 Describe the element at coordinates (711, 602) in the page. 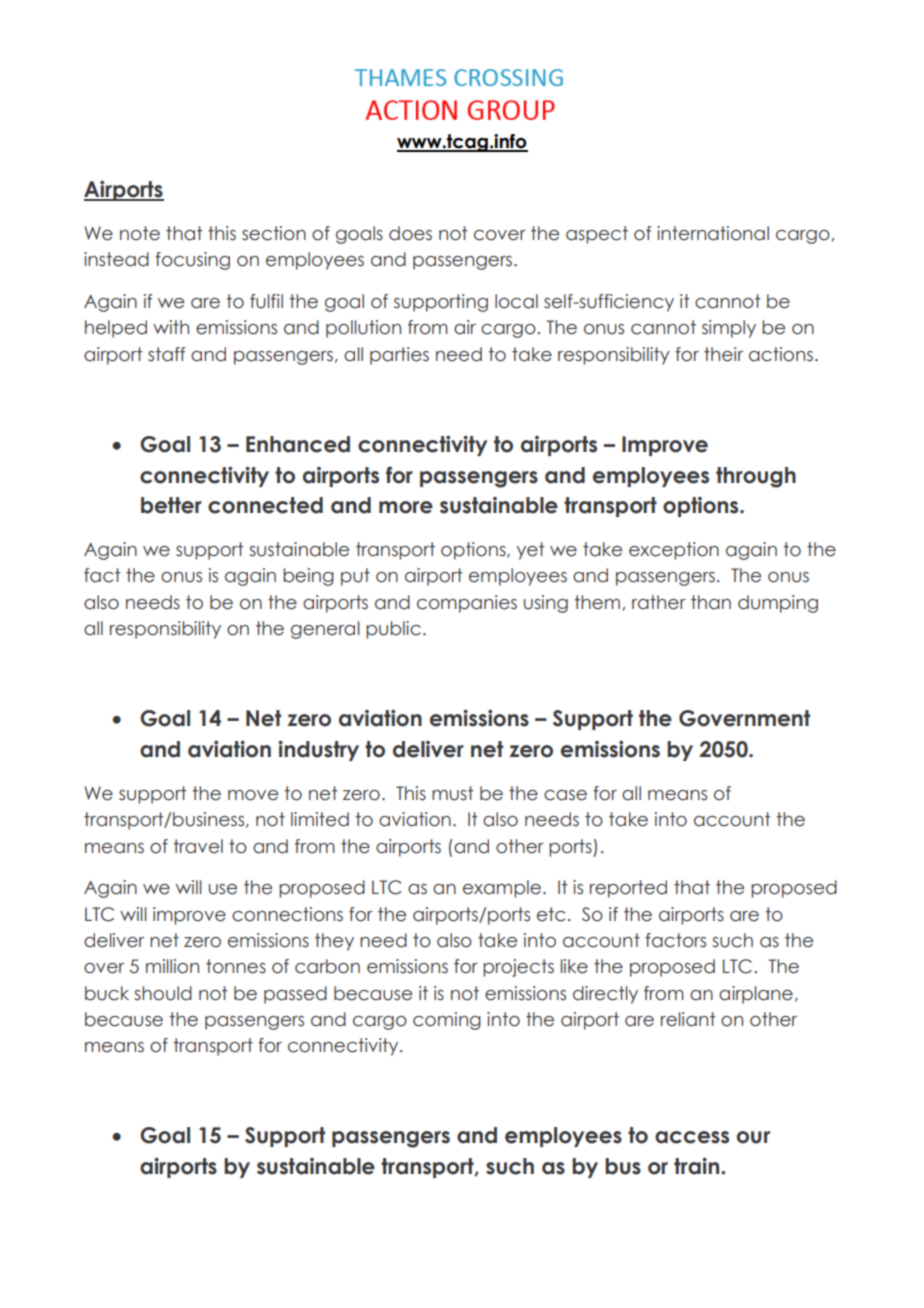

I see `than` at that location.
